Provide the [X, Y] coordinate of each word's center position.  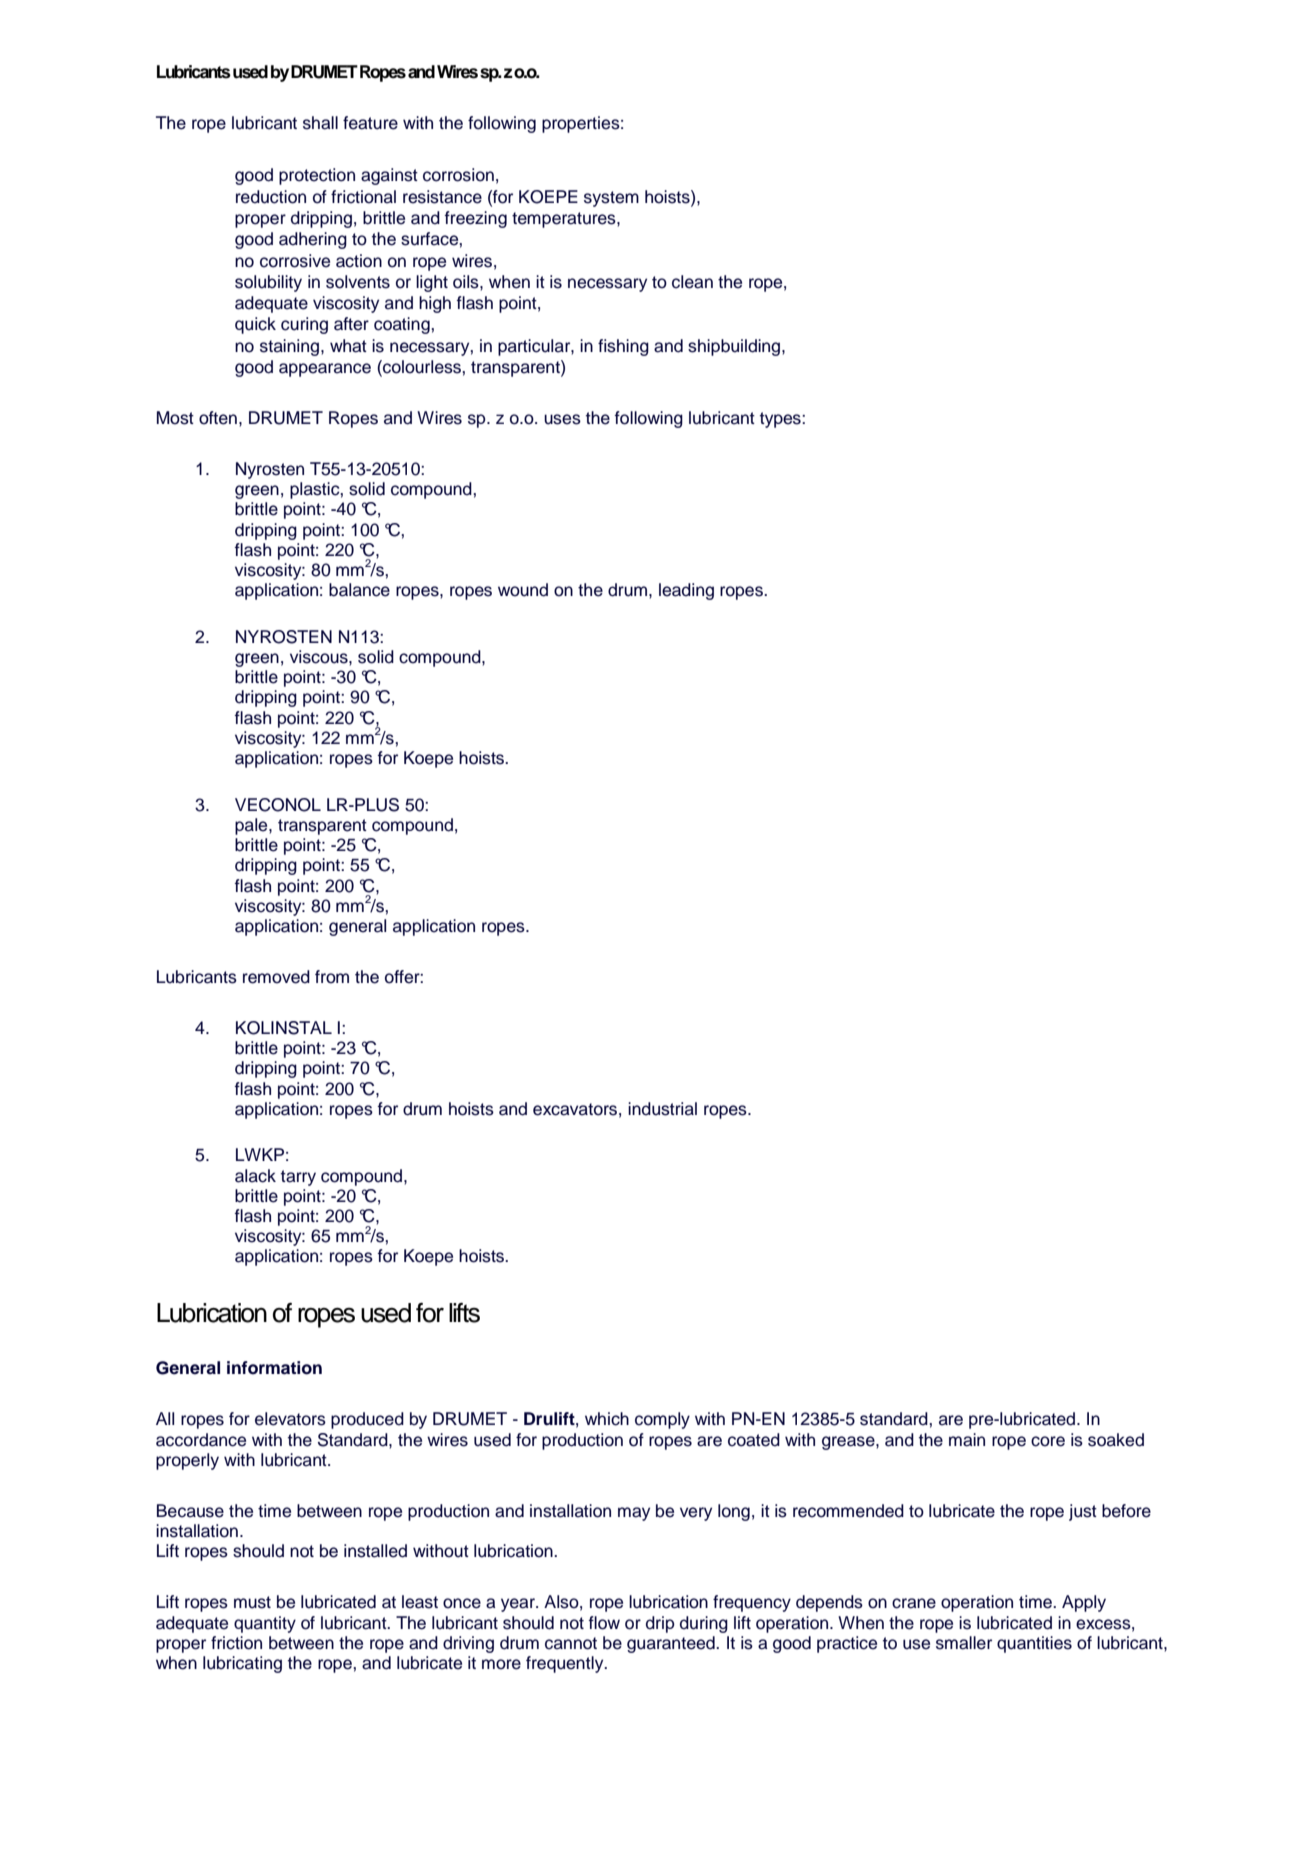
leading [686, 591]
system [611, 199]
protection [317, 176]
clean [692, 282]
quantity [265, 1624]
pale [252, 826]
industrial [662, 1109]
